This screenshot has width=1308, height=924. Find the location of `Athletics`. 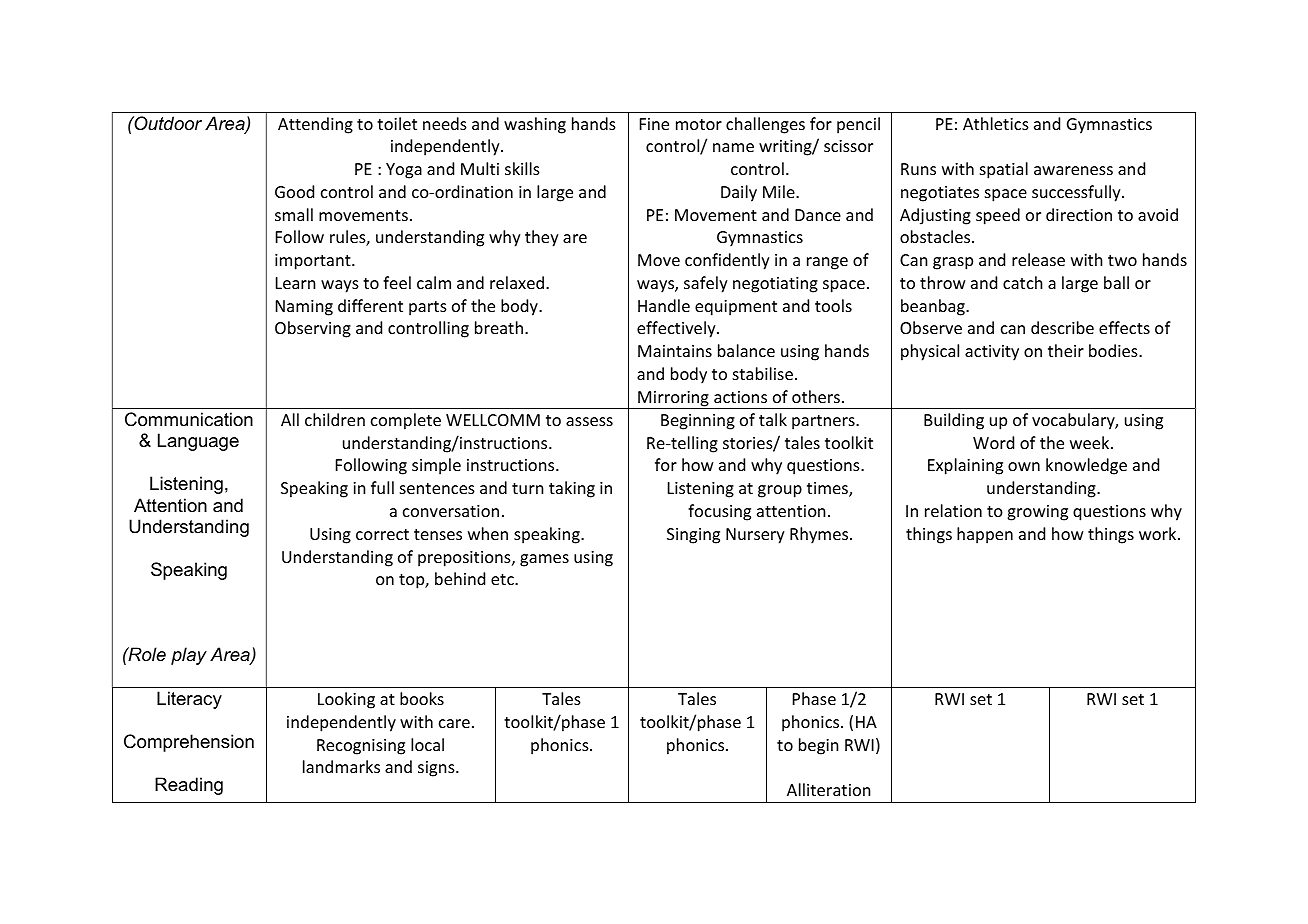

Athletics is located at coordinates (996, 123).
